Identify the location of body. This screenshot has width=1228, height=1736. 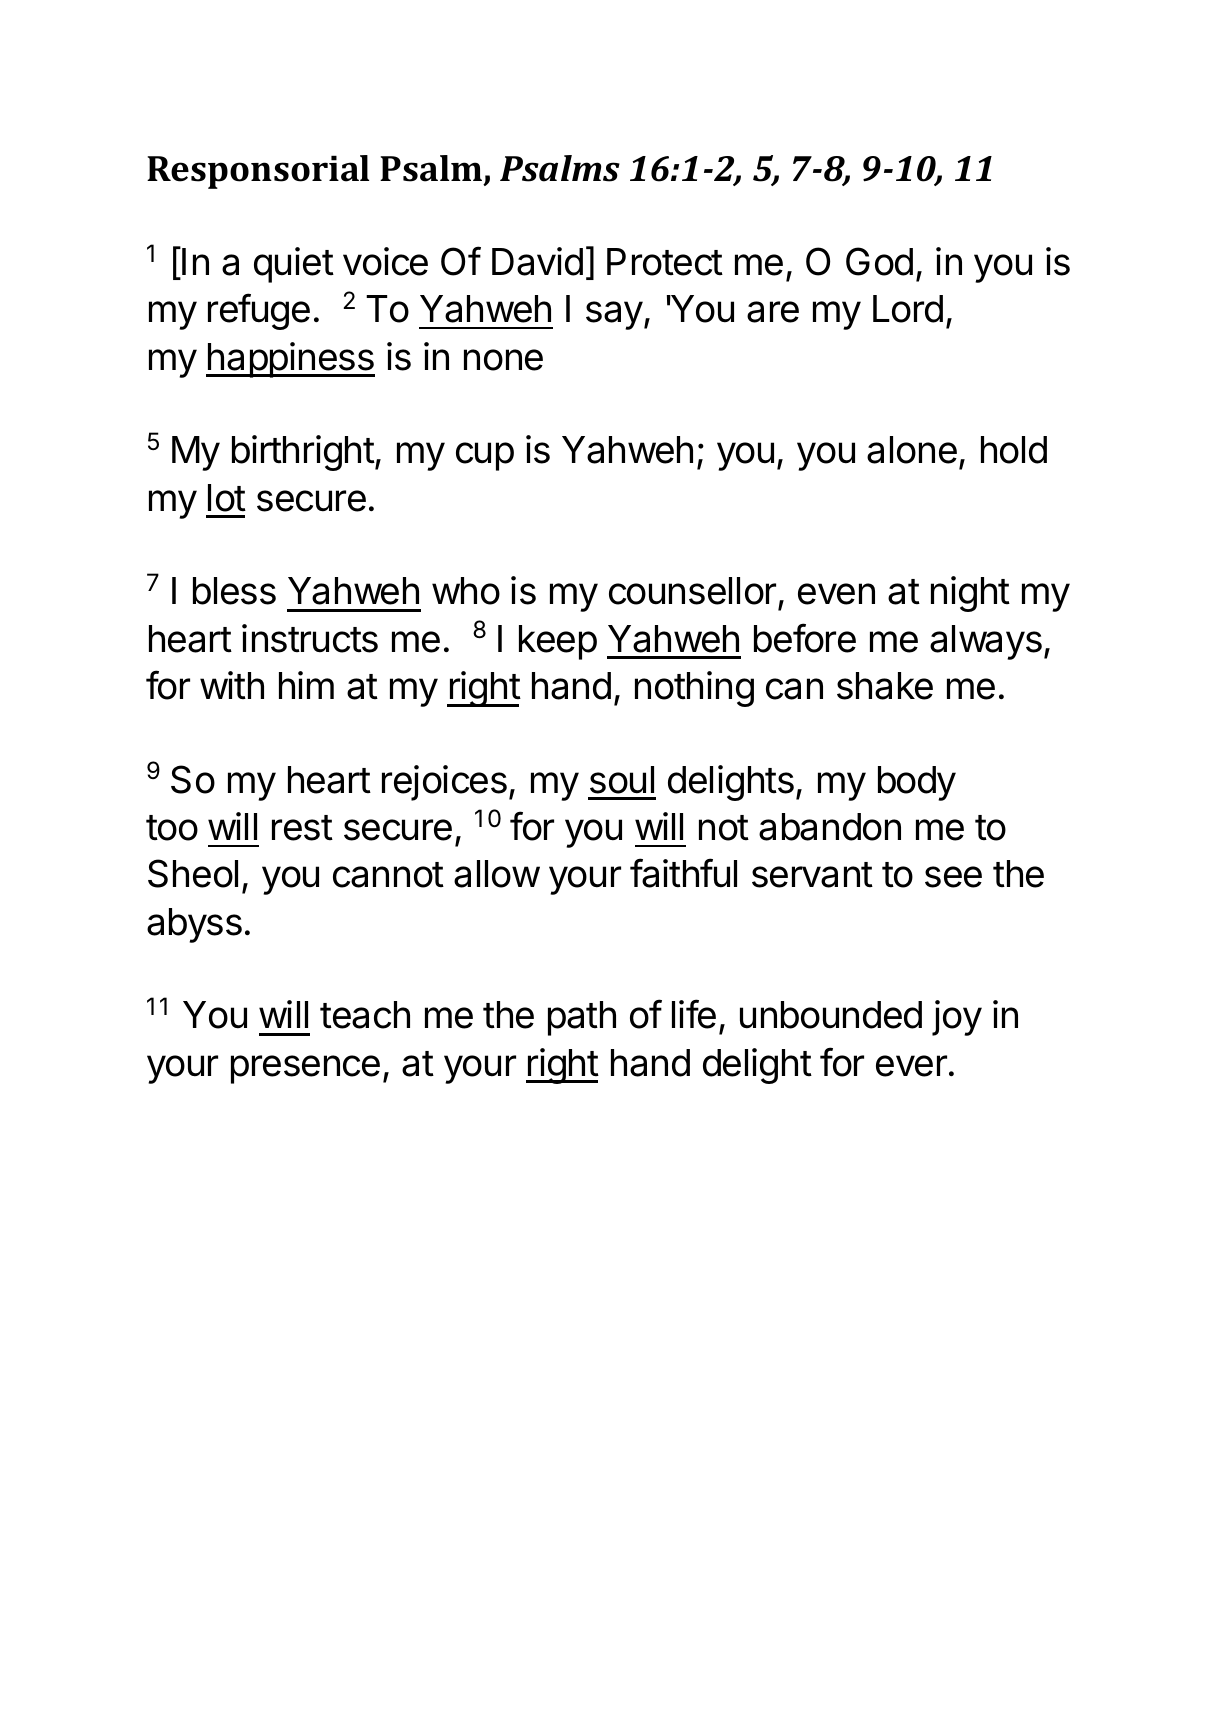
(917, 783).
